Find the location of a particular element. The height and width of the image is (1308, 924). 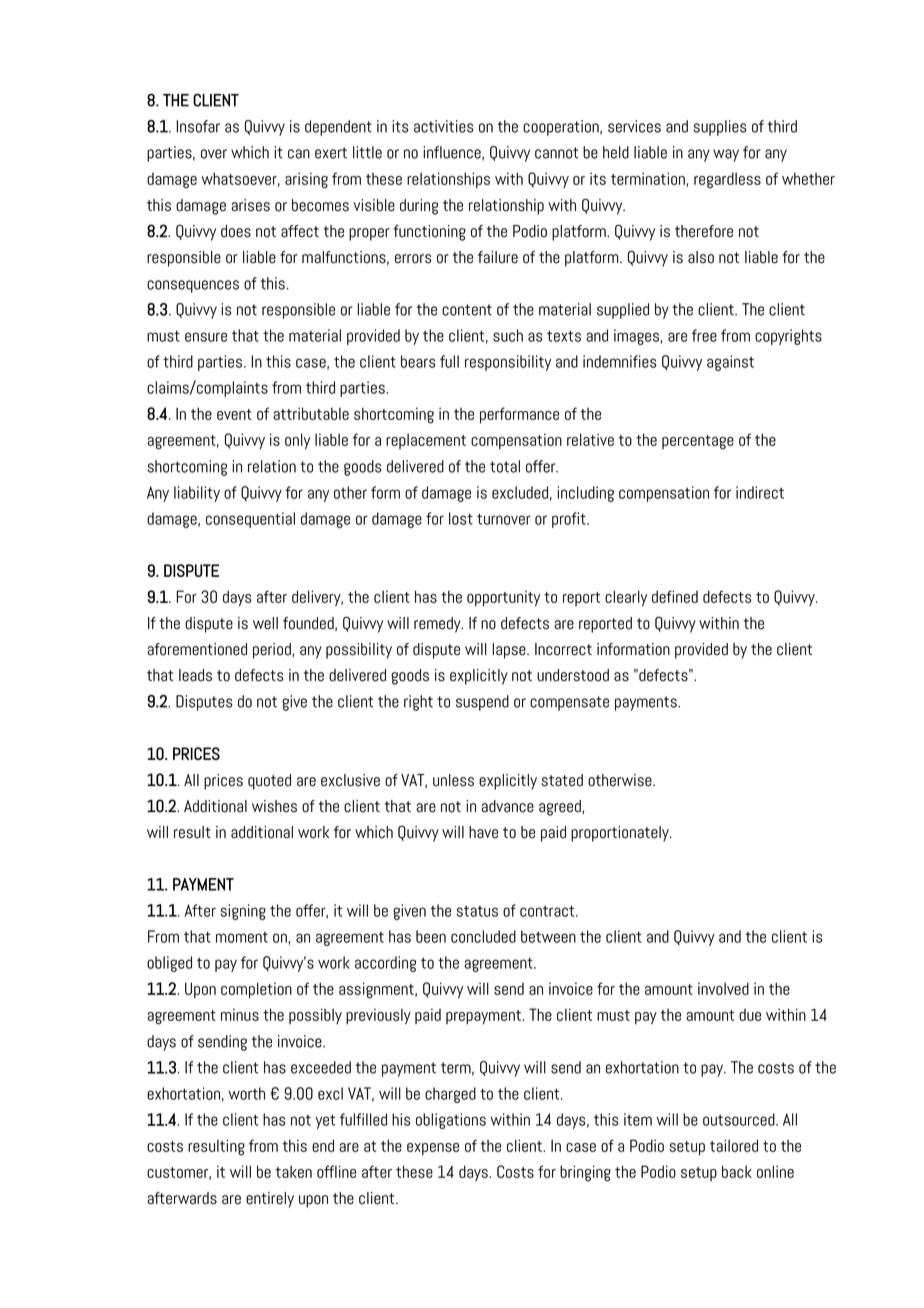

have is located at coordinates (483, 832).
